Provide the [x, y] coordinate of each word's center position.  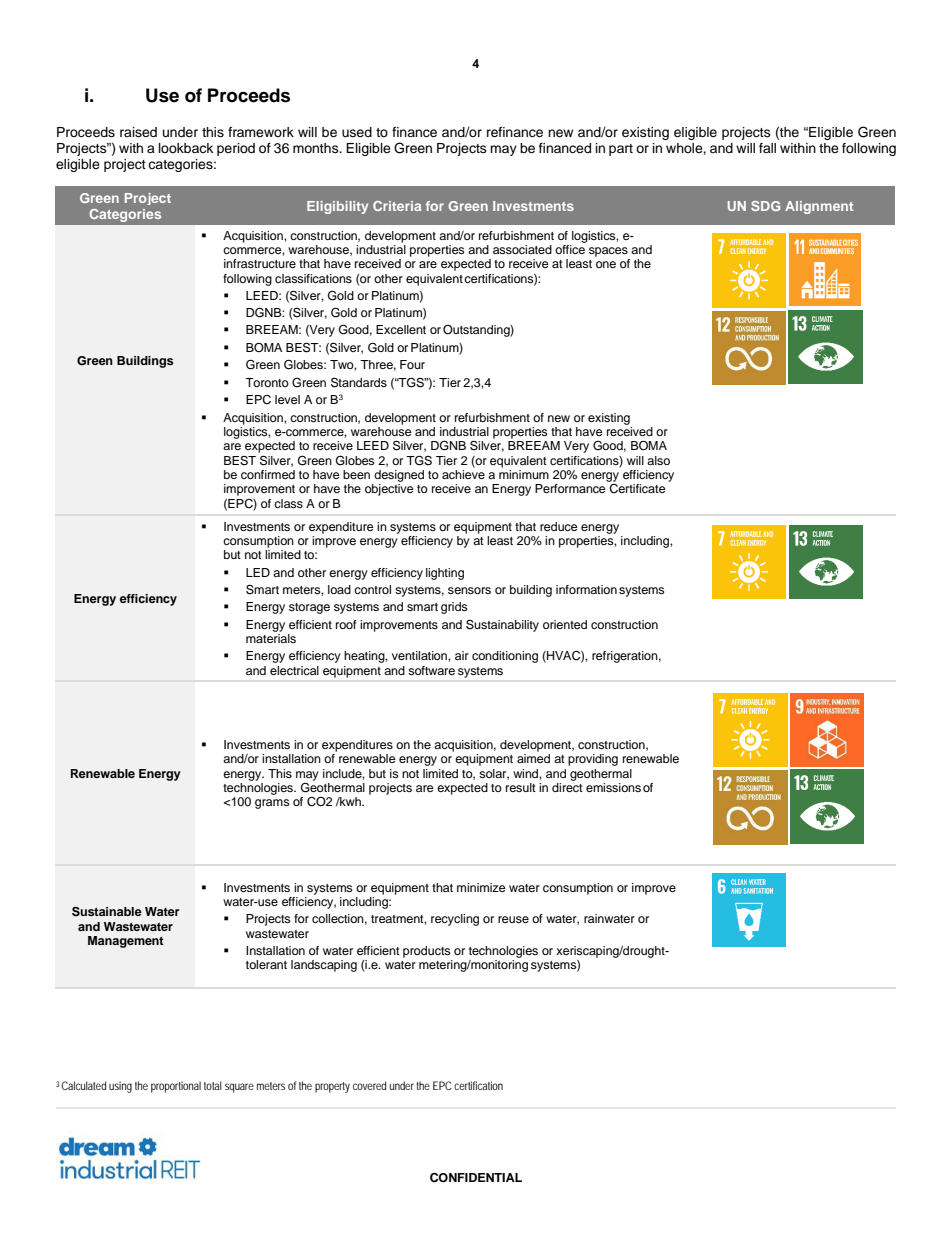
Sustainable [107, 911]
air [462, 655]
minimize [481, 887]
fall [767, 148]
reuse [513, 919]
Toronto [267, 382]
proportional [176, 1087]
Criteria [397, 206]
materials [271, 638]
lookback [186, 148]
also [658, 460]
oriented [565, 624]
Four [412, 364]
